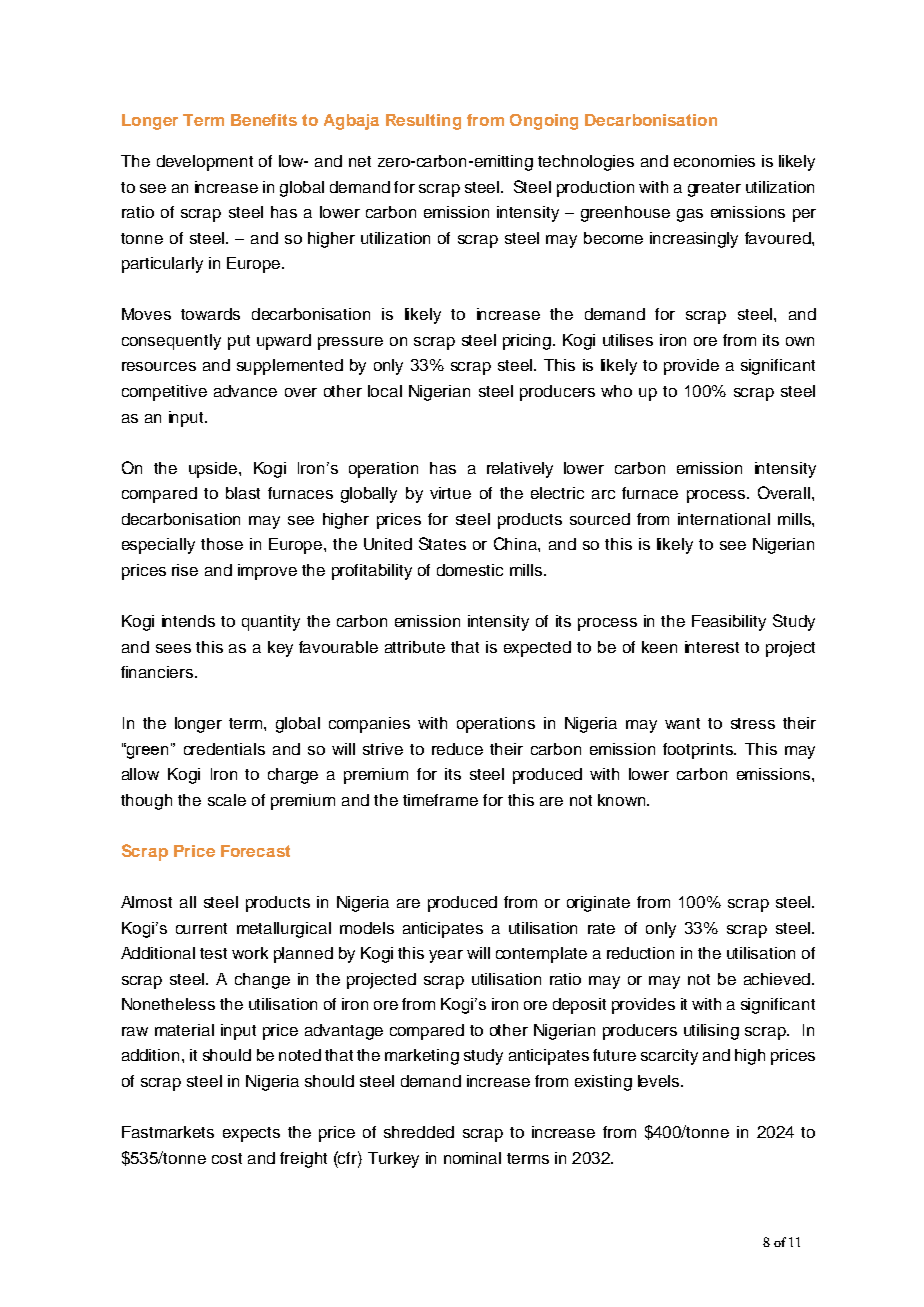 The width and height of the document is (924, 1307). Describe the element at coordinates (227, 1158) in the document. I see `cost` at that location.
